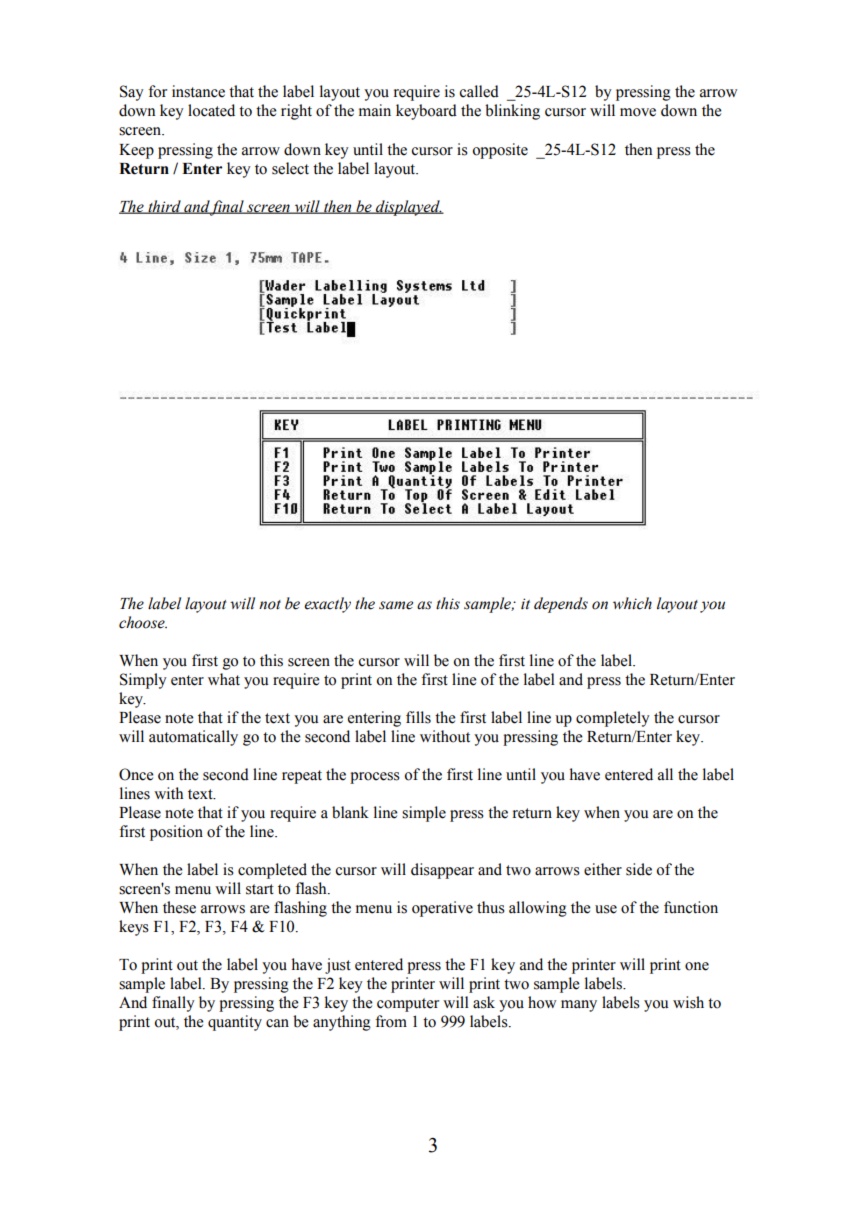 This document has height=1229, width=865. Describe the element at coordinates (193, 738) in the document. I see `automatically` at that location.
